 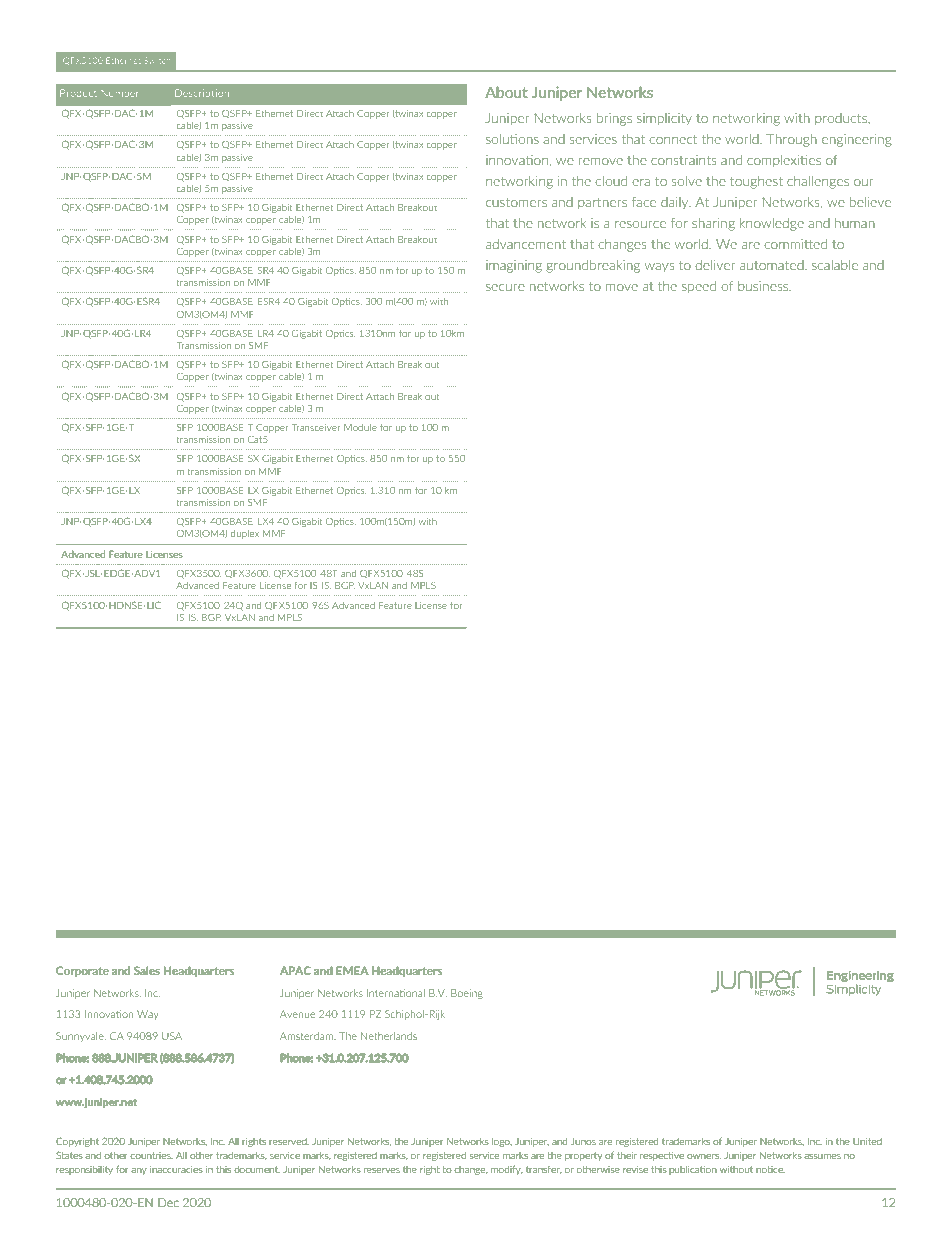 What do you see at coordinates (764, 286) in the screenshot?
I see `business` at bounding box center [764, 286].
